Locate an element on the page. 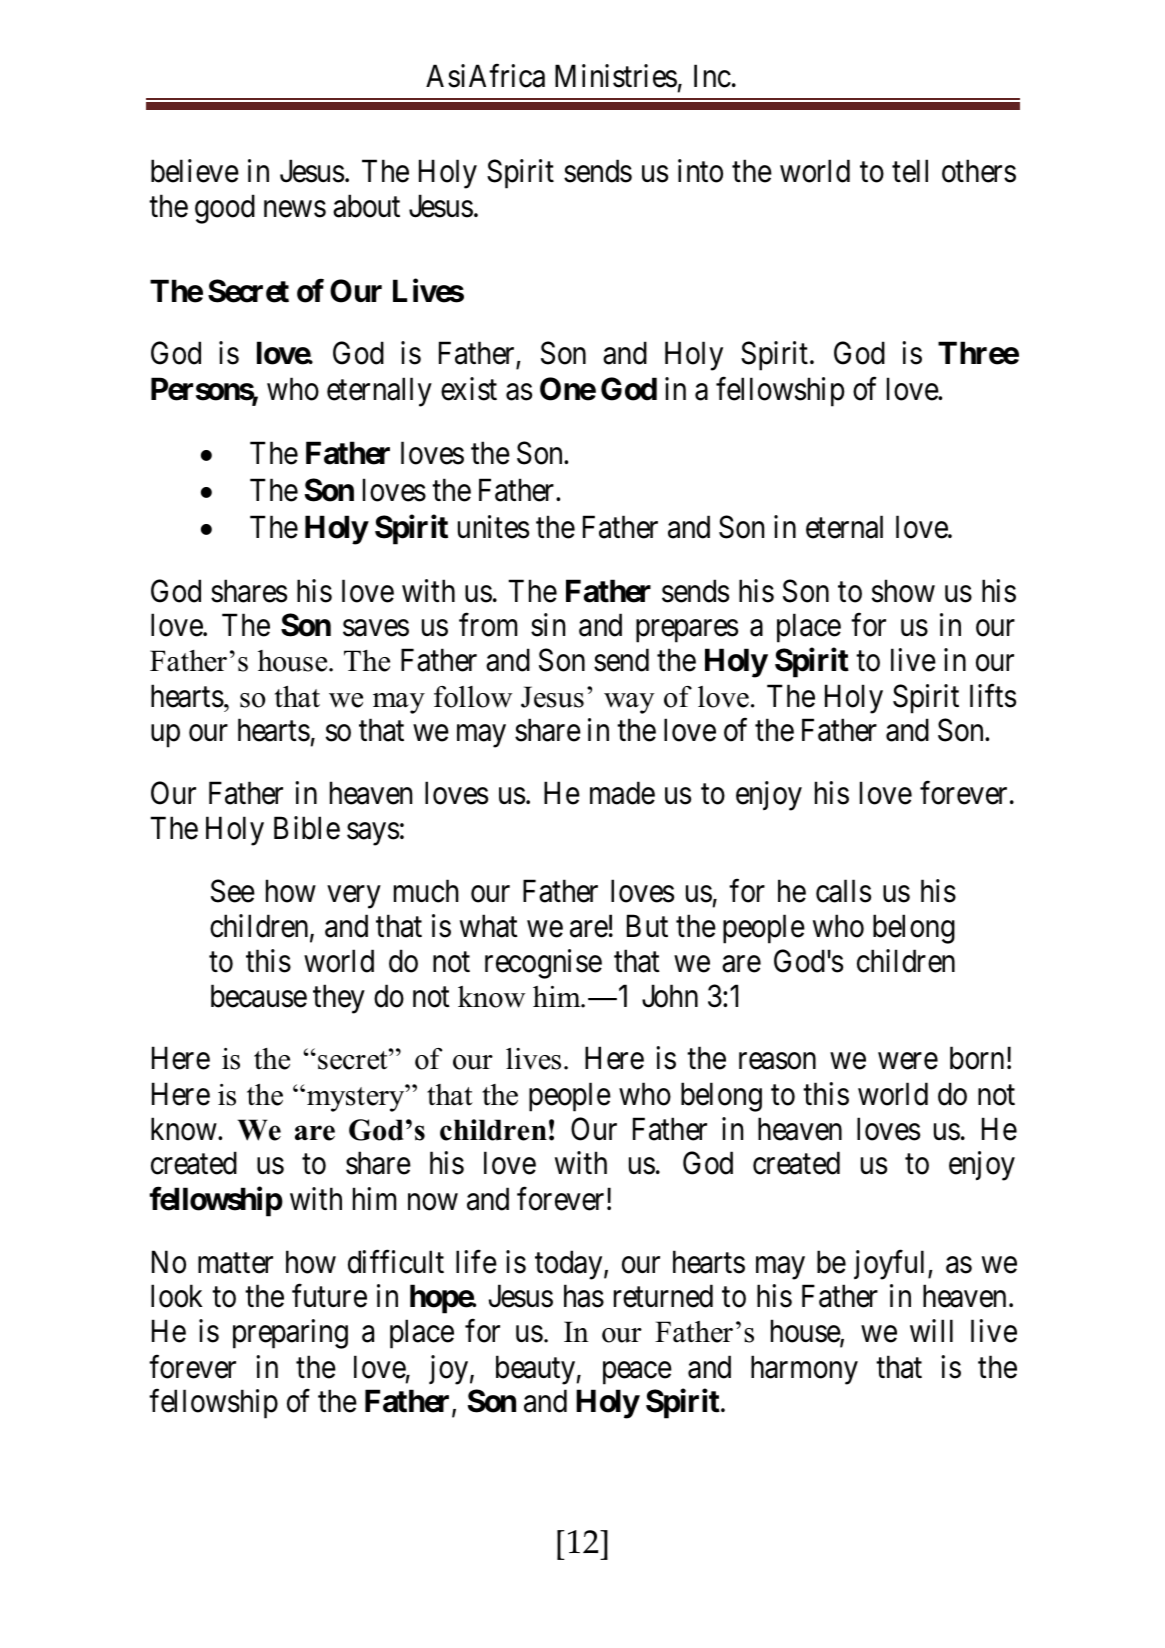 The image size is (1165, 1648). sin is located at coordinates (548, 625).
